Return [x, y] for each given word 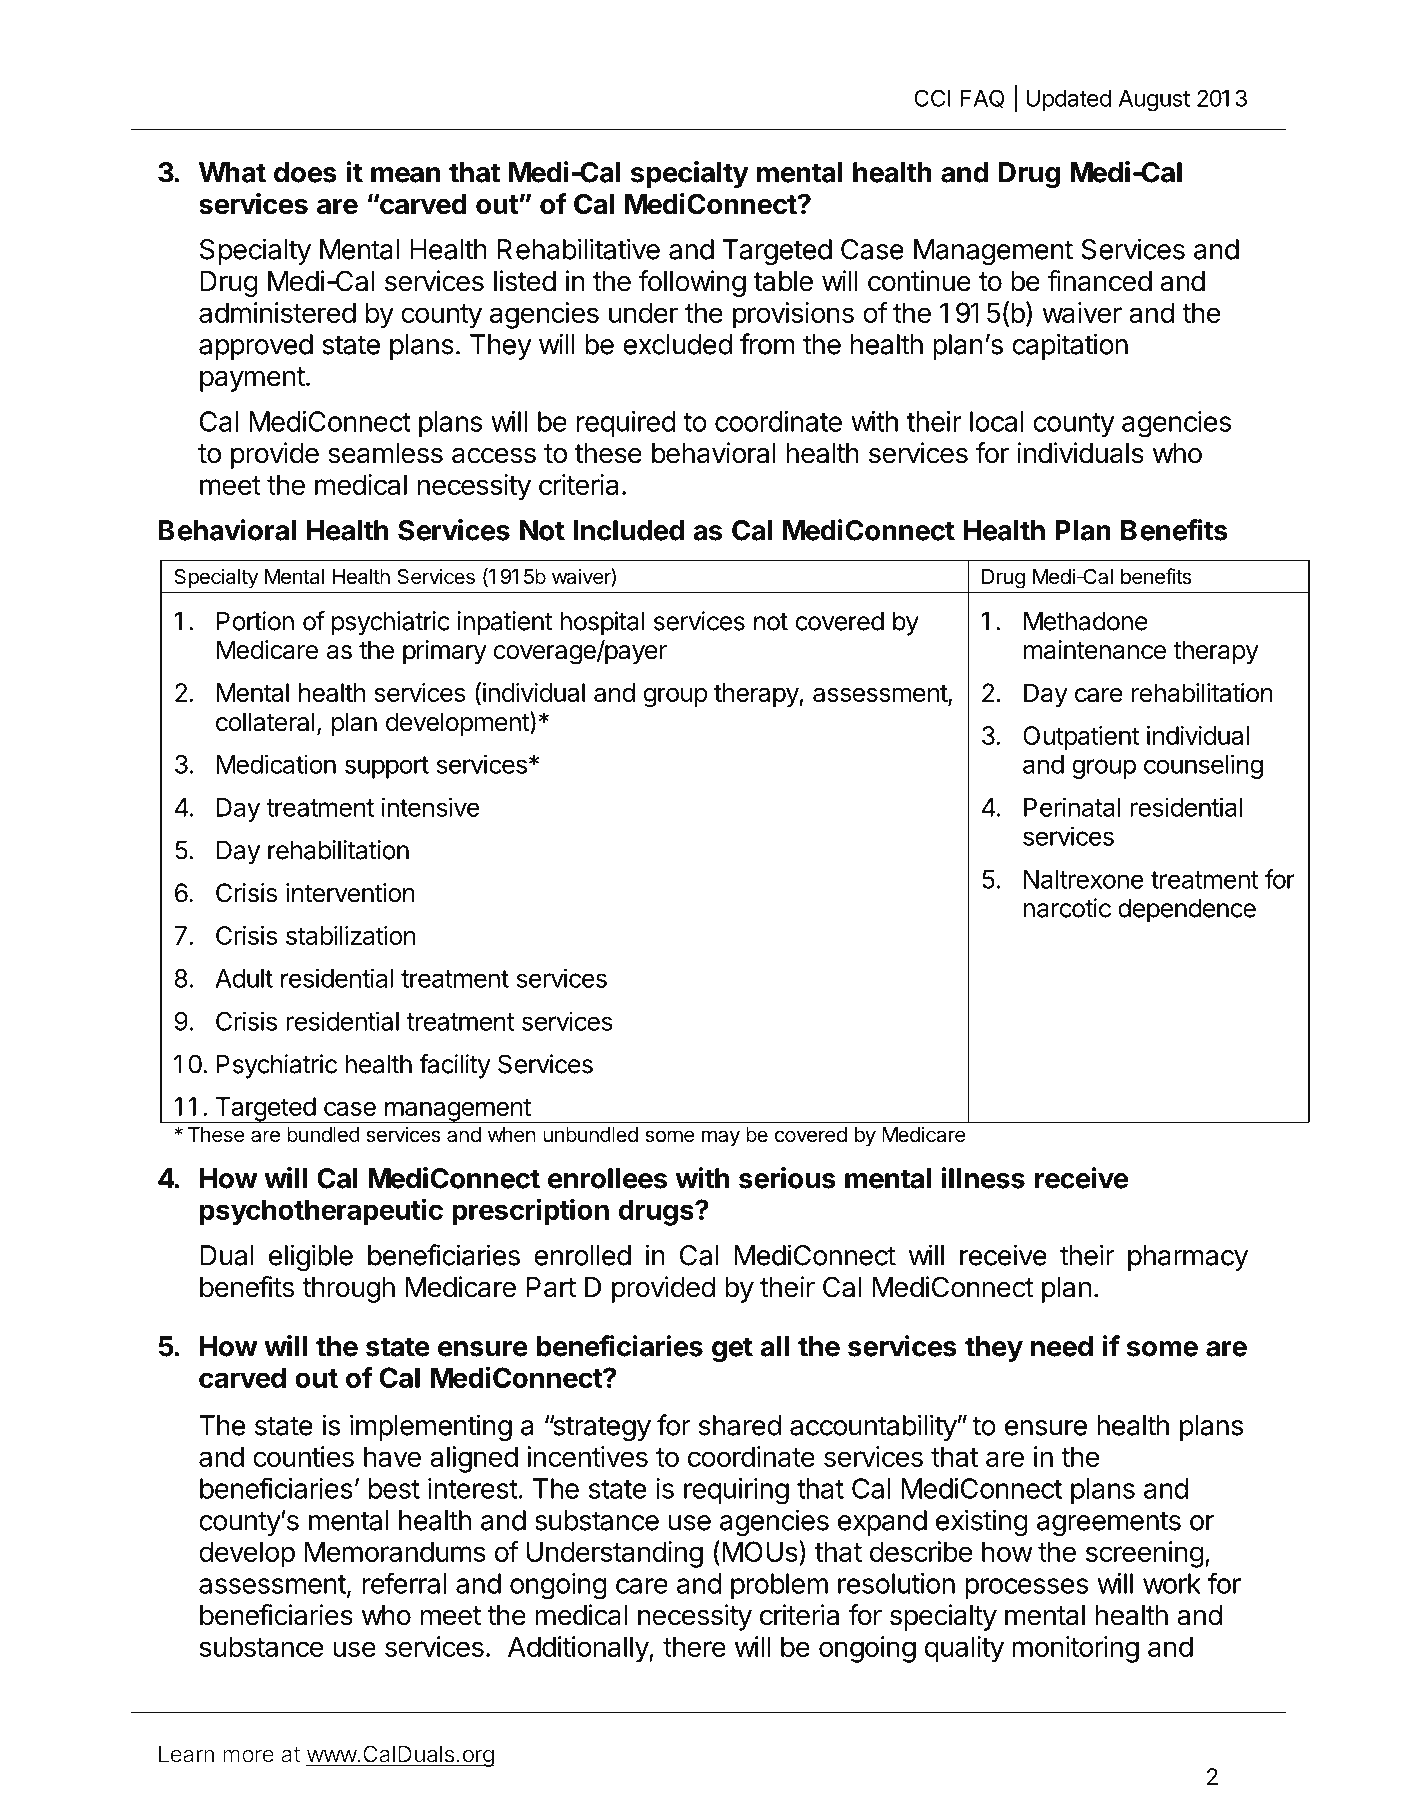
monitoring [1075, 1649]
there [694, 1646]
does [305, 172]
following [692, 283]
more [248, 1756]
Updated [1068, 100]
